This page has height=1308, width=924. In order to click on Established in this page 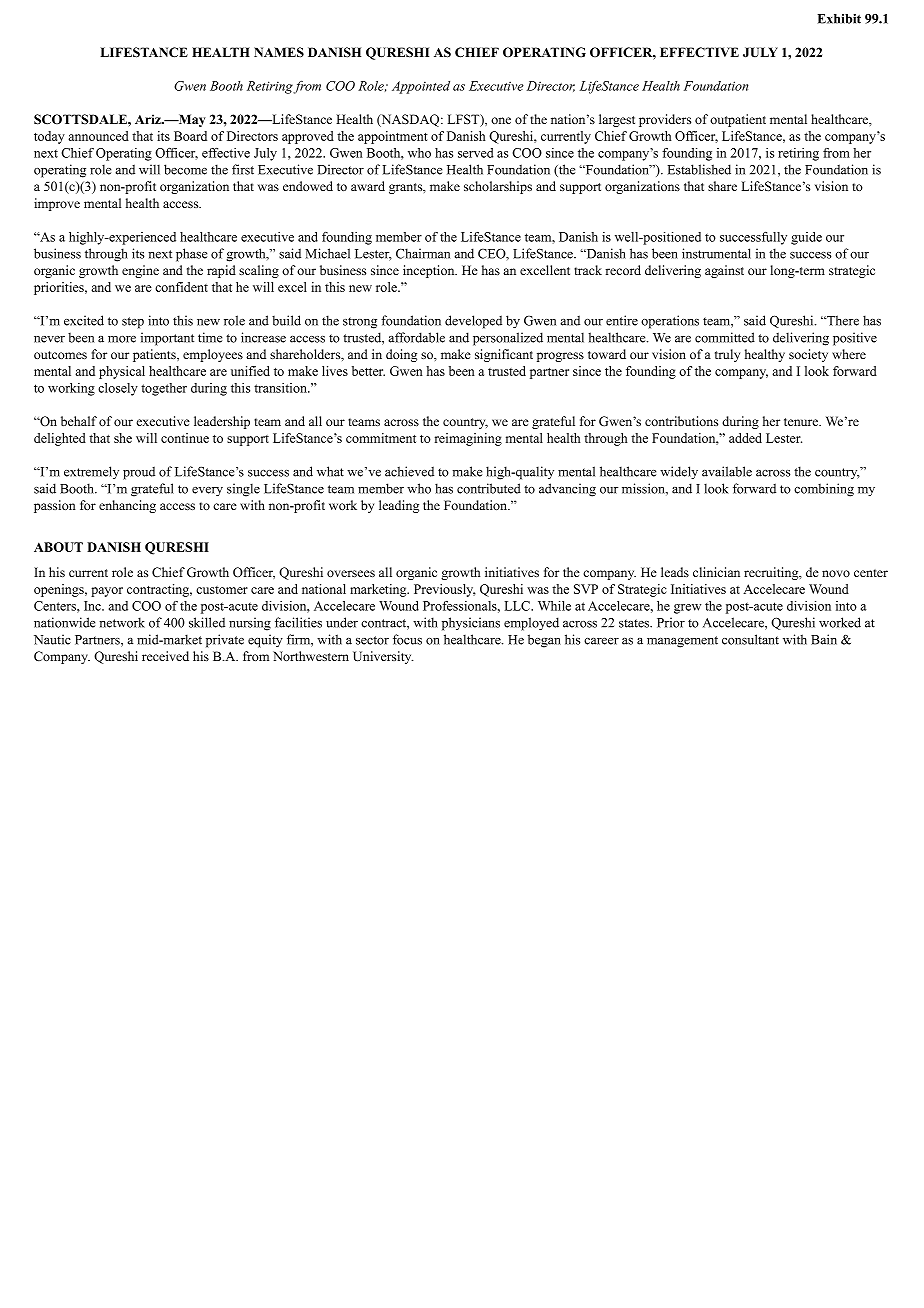, I will do `click(699, 169)`.
